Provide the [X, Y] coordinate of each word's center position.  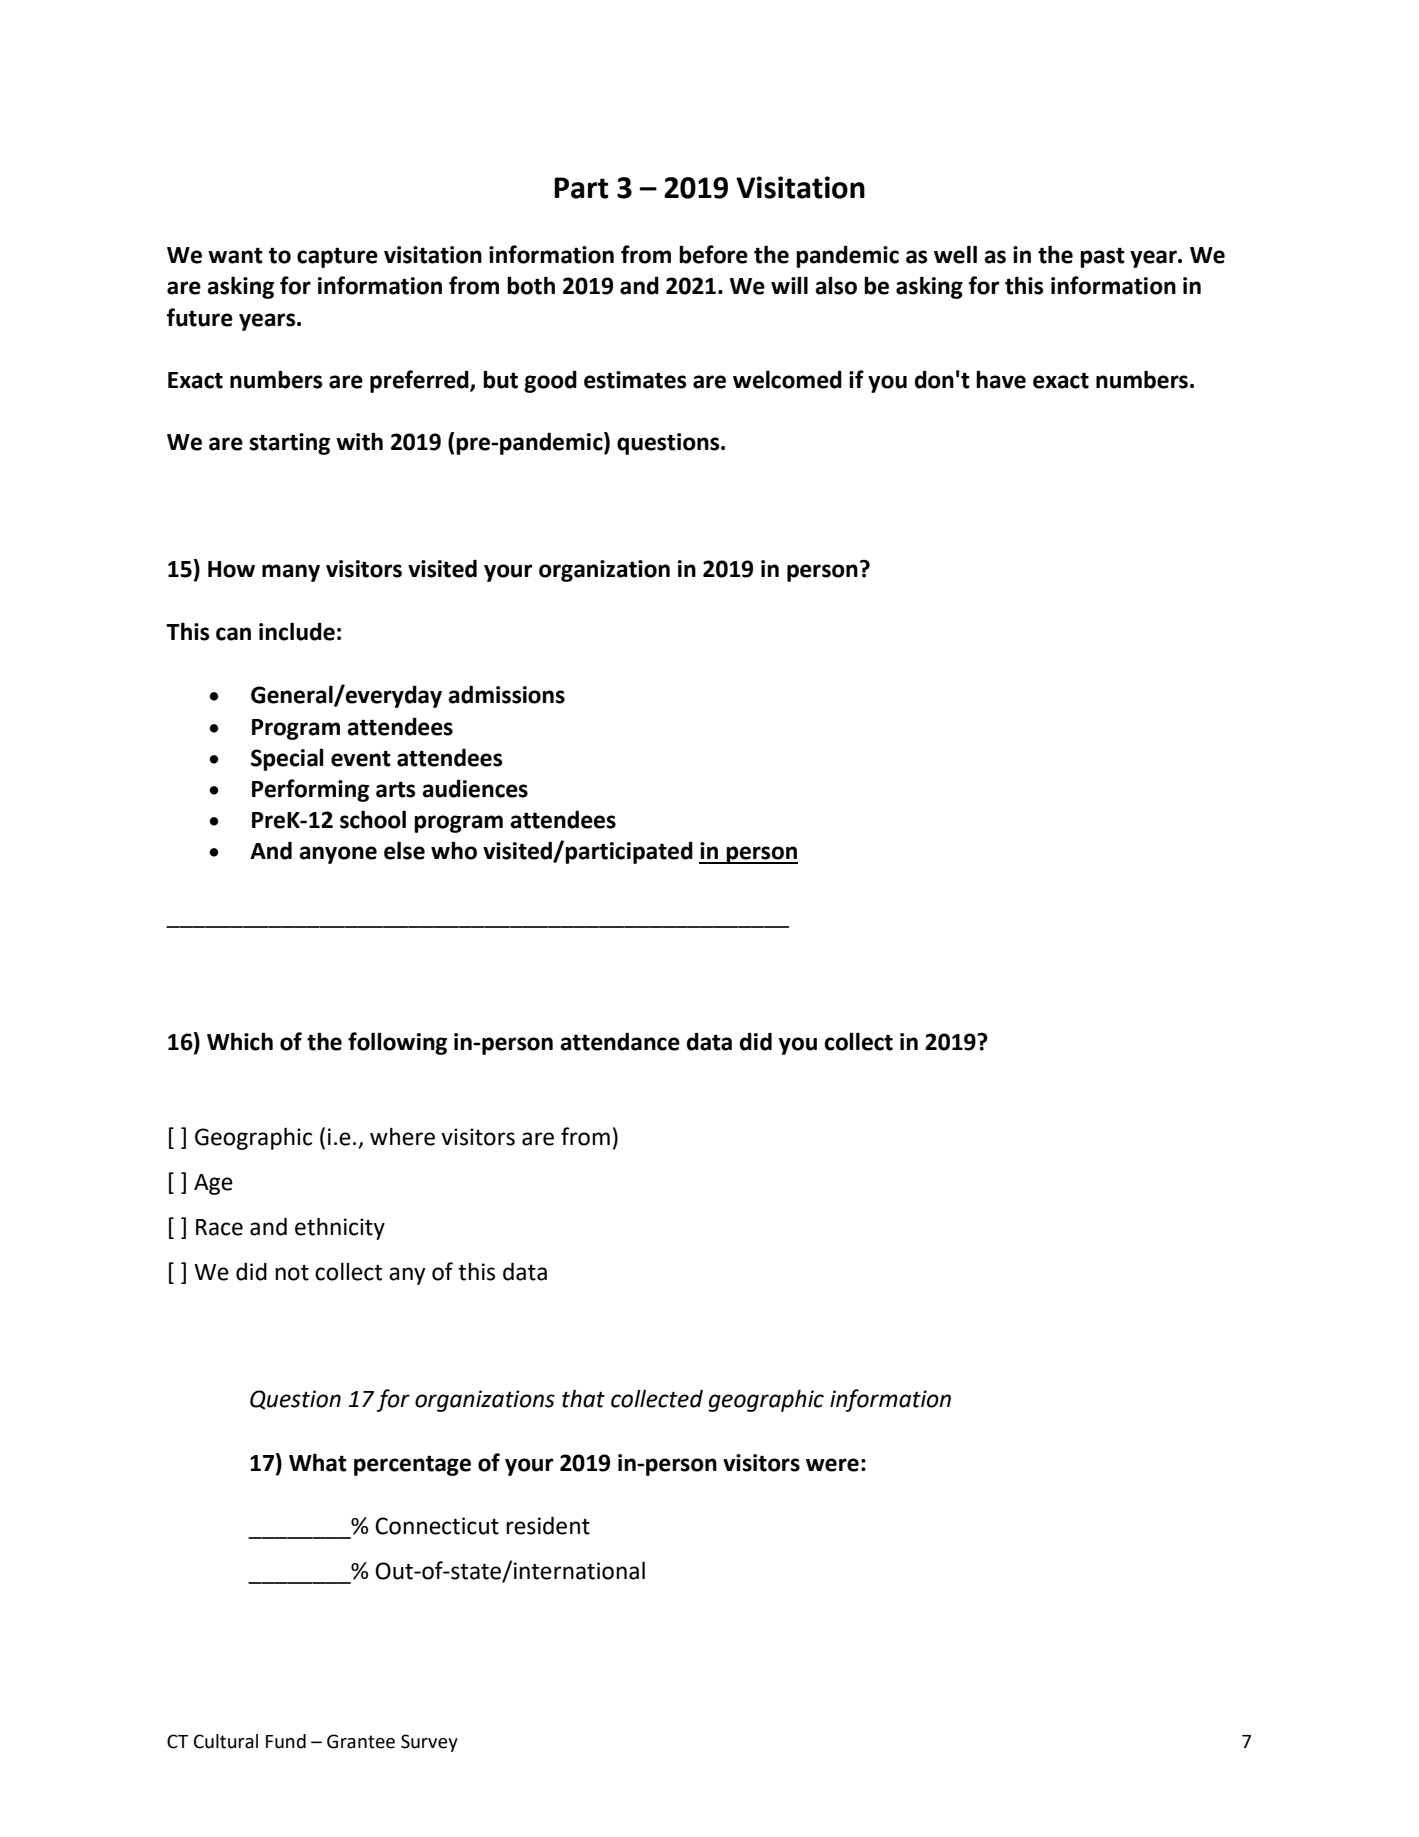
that [583, 1399]
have [1001, 379]
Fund [286, 1741]
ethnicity [340, 1228]
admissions [506, 694]
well [955, 254]
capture [337, 257]
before [713, 254]
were [832, 1465]
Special [287, 759]
